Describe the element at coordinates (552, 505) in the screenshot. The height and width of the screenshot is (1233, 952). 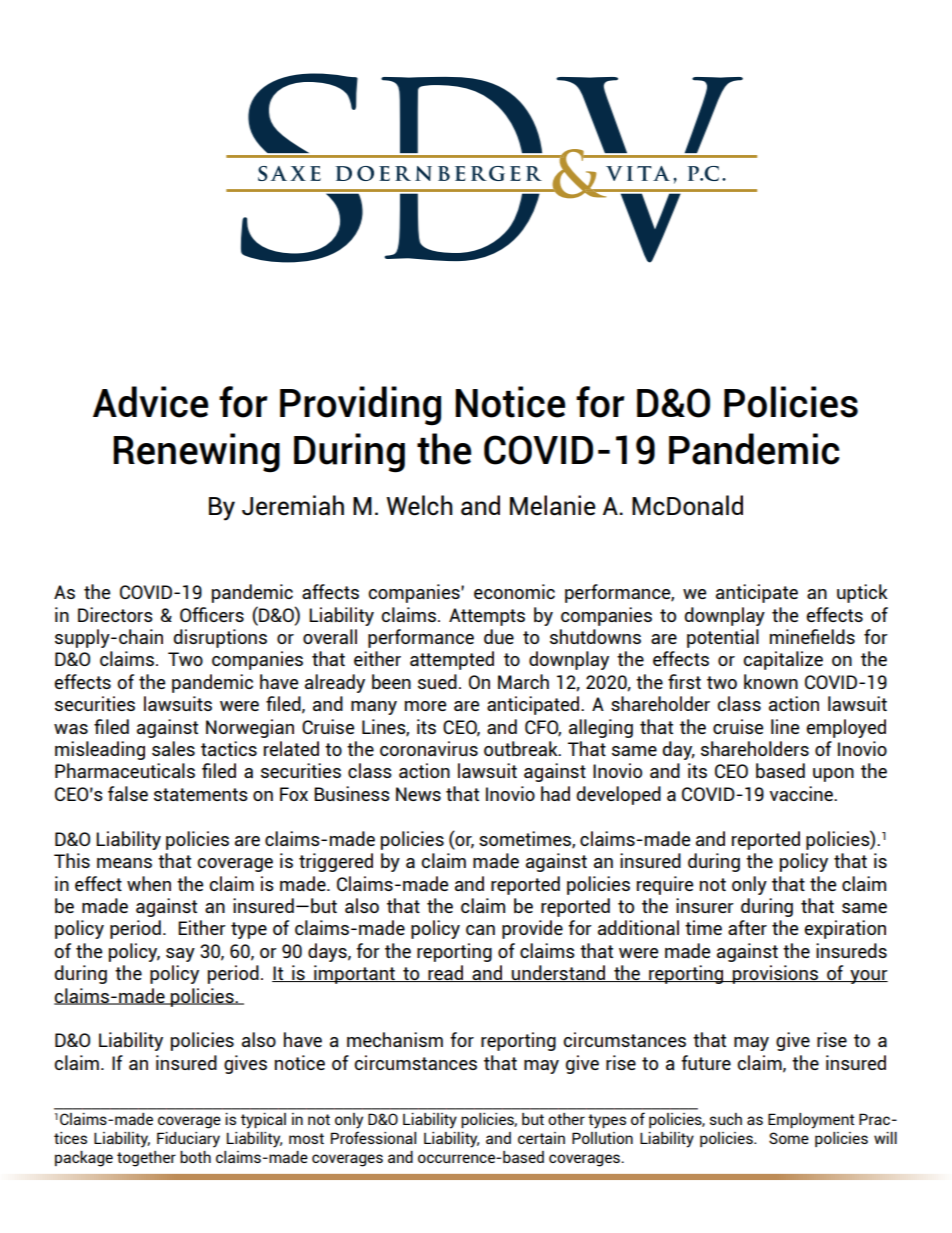
I see `Melanie` at that location.
